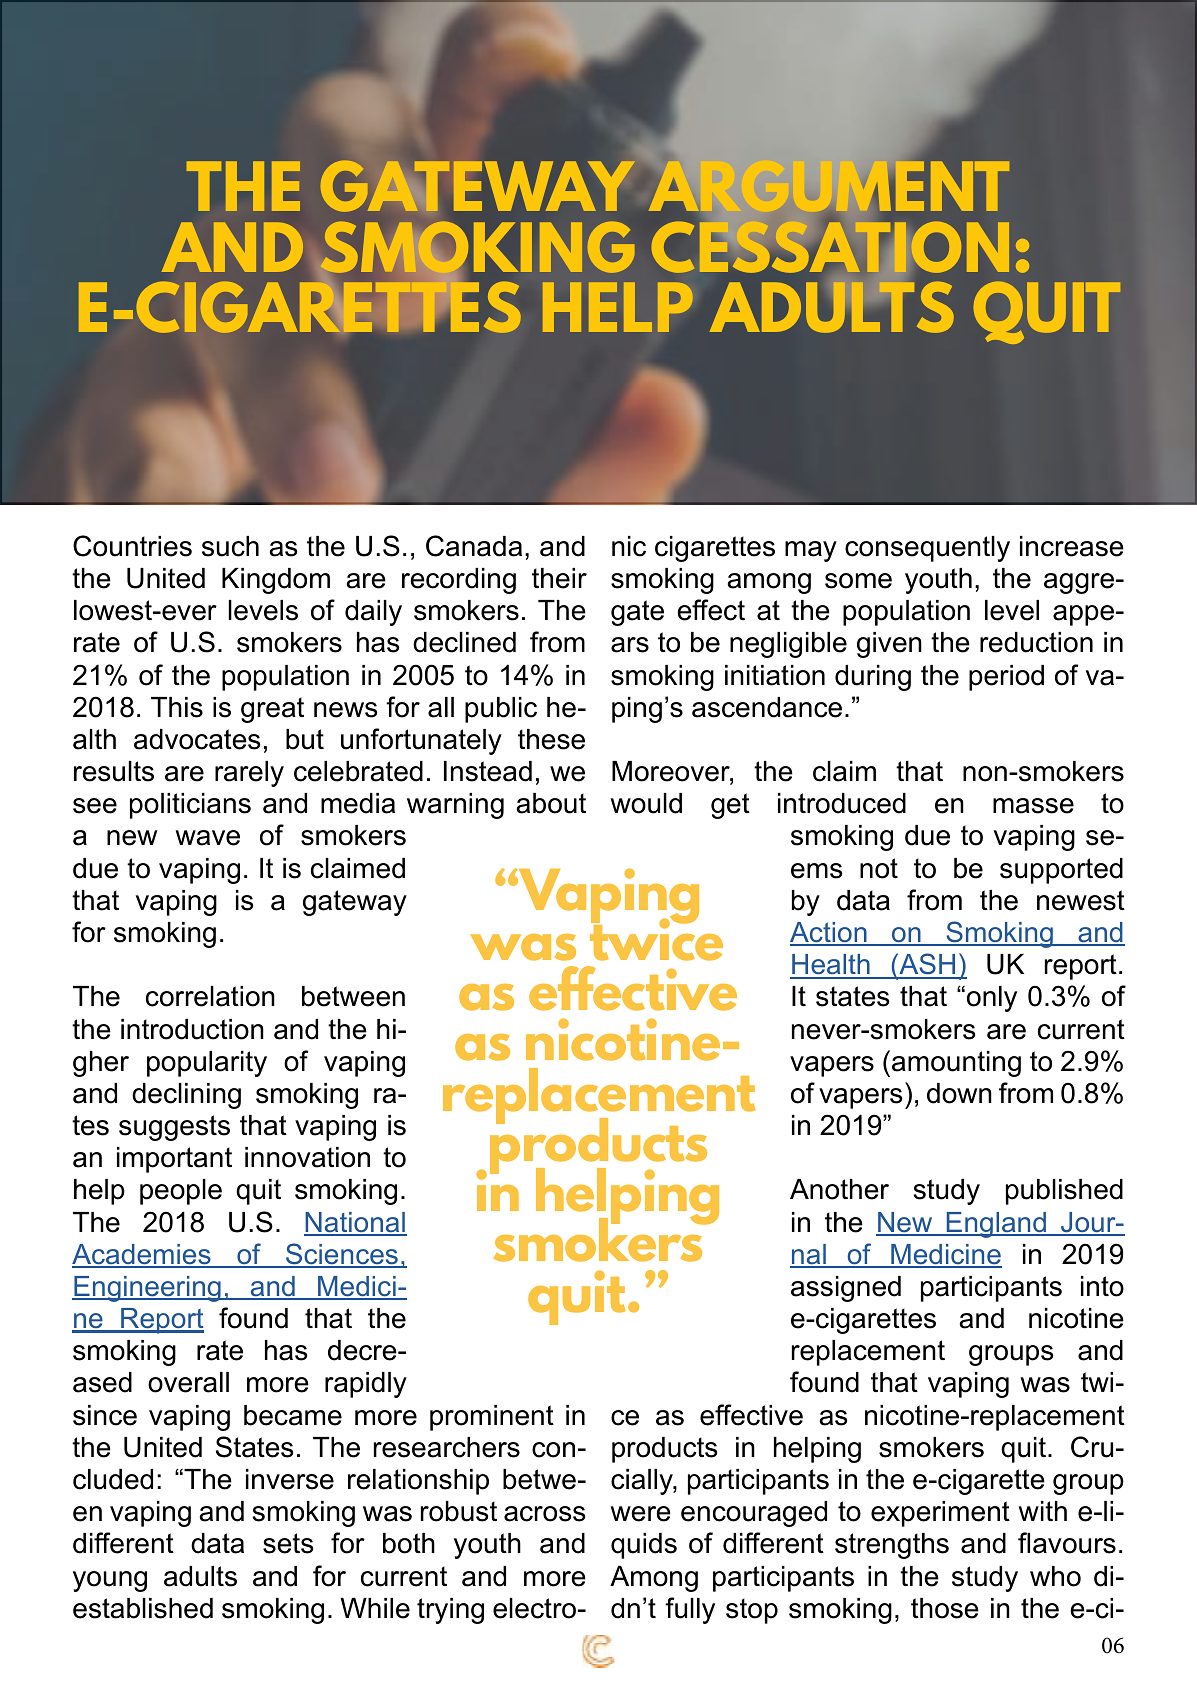 This screenshot has width=1197, height=1693. Describe the element at coordinates (927, 549) in the screenshot. I see `consequently` at that location.
